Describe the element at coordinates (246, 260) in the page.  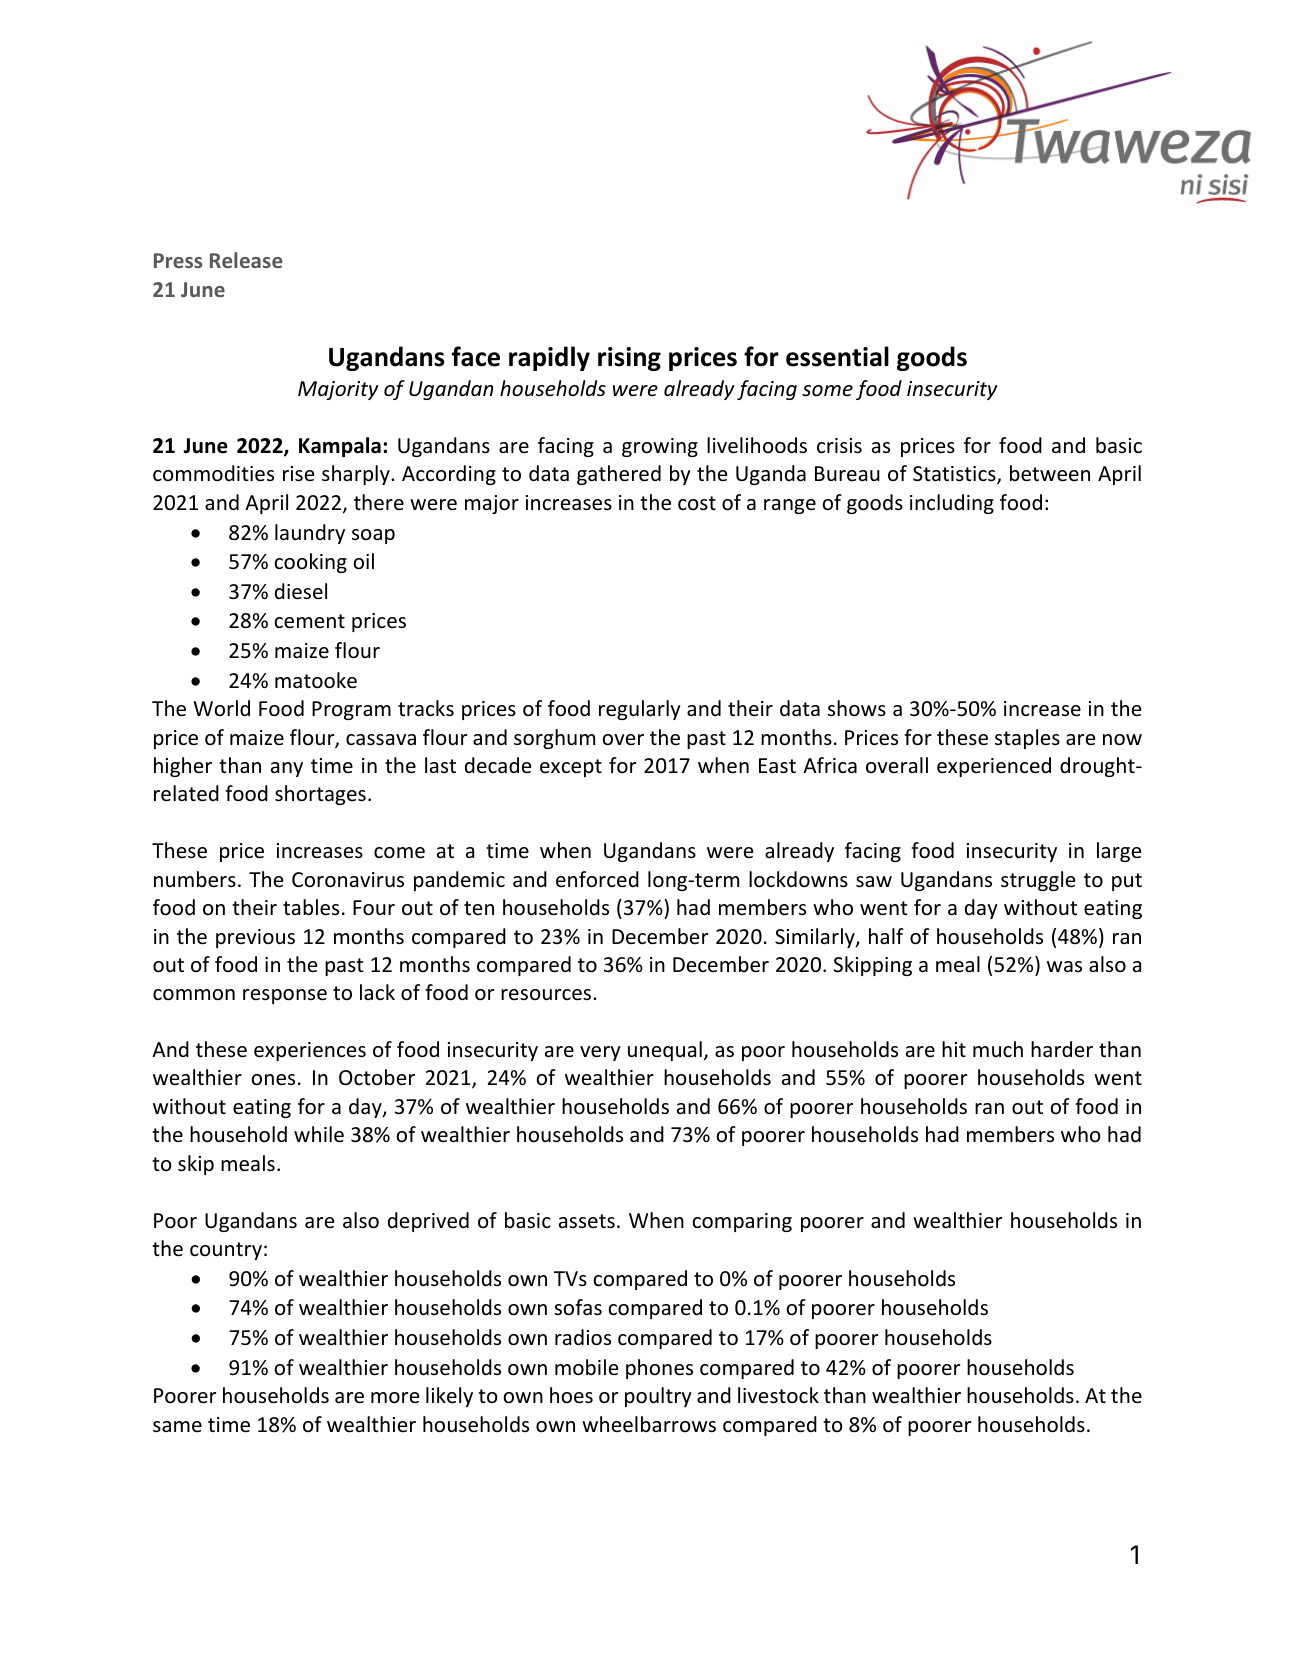
I see `Release` at that location.
